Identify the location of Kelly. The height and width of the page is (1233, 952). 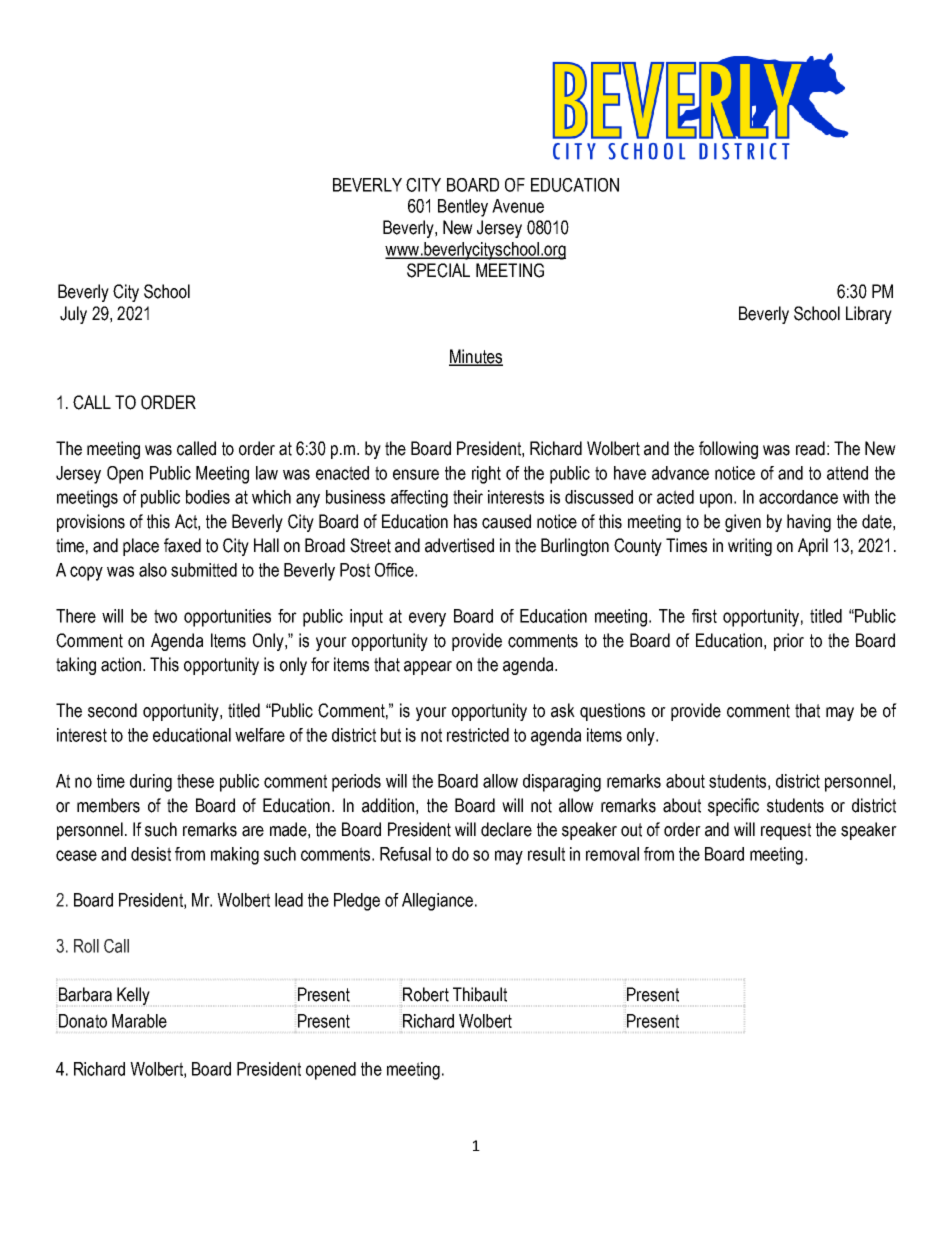
(133, 996).
